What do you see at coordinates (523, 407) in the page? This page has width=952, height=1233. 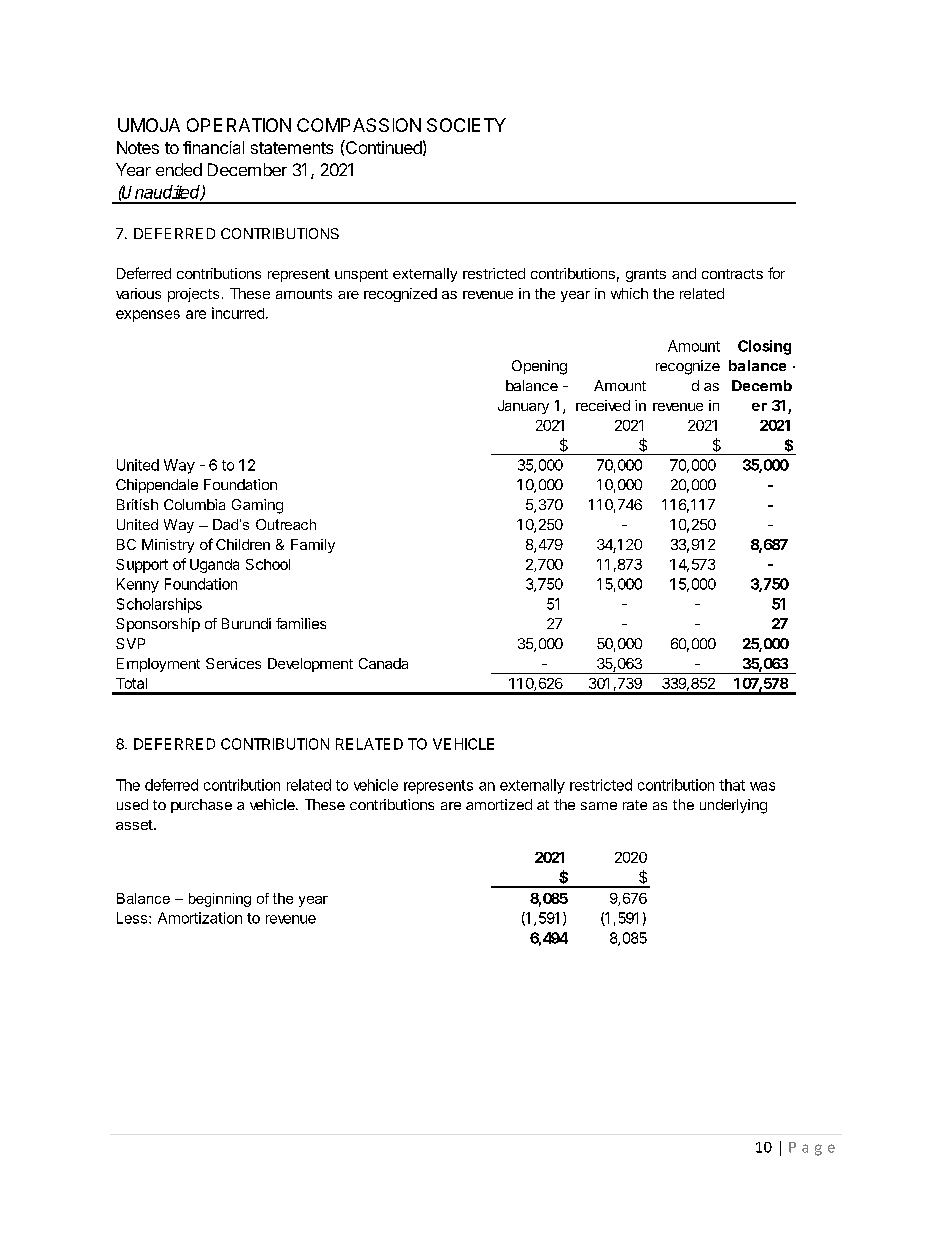 I see `January` at bounding box center [523, 407].
